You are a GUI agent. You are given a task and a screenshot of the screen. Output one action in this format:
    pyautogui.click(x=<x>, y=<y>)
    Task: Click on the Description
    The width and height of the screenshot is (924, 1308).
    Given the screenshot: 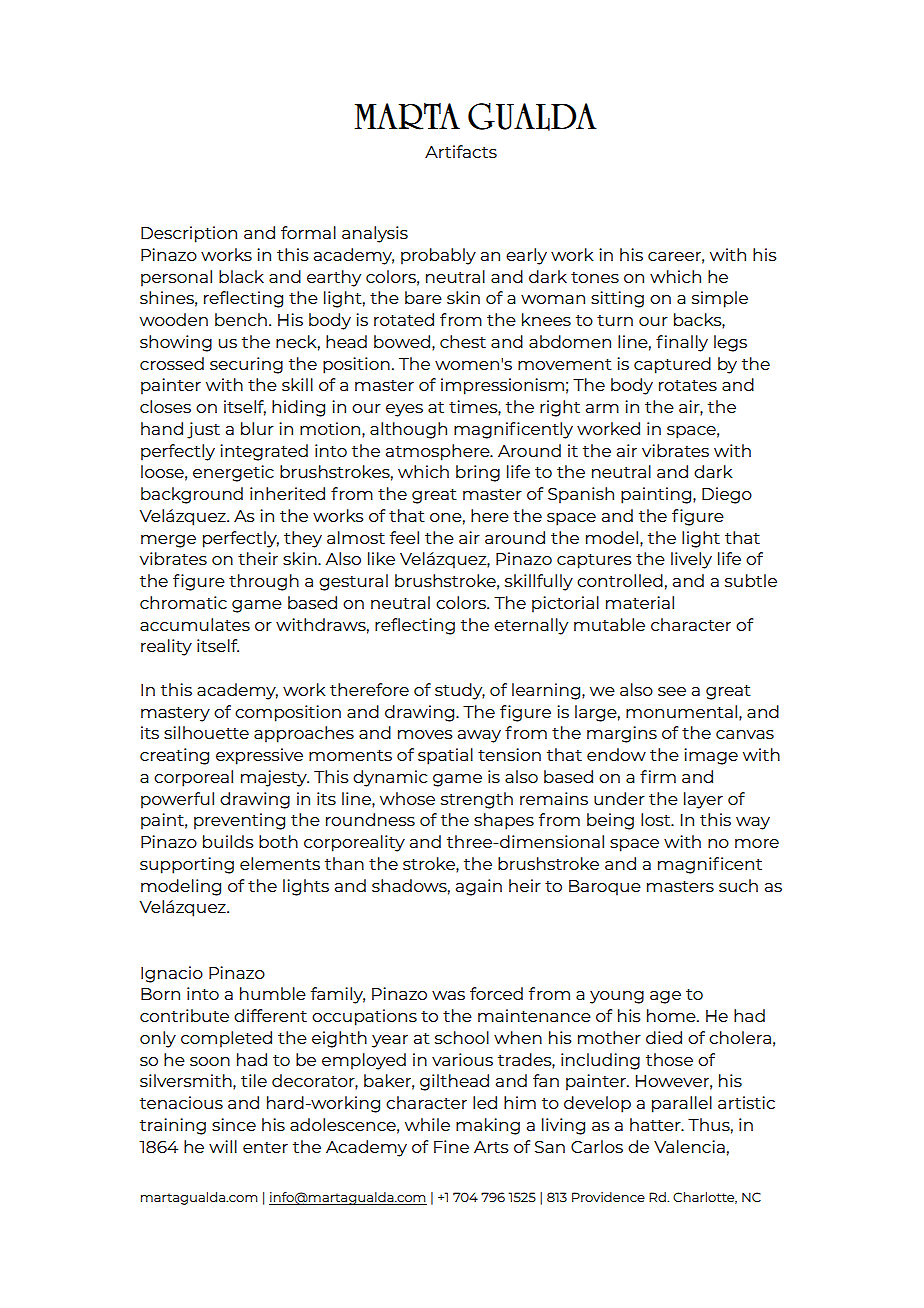 What is the action you would take?
    pyautogui.click(x=189, y=234)
